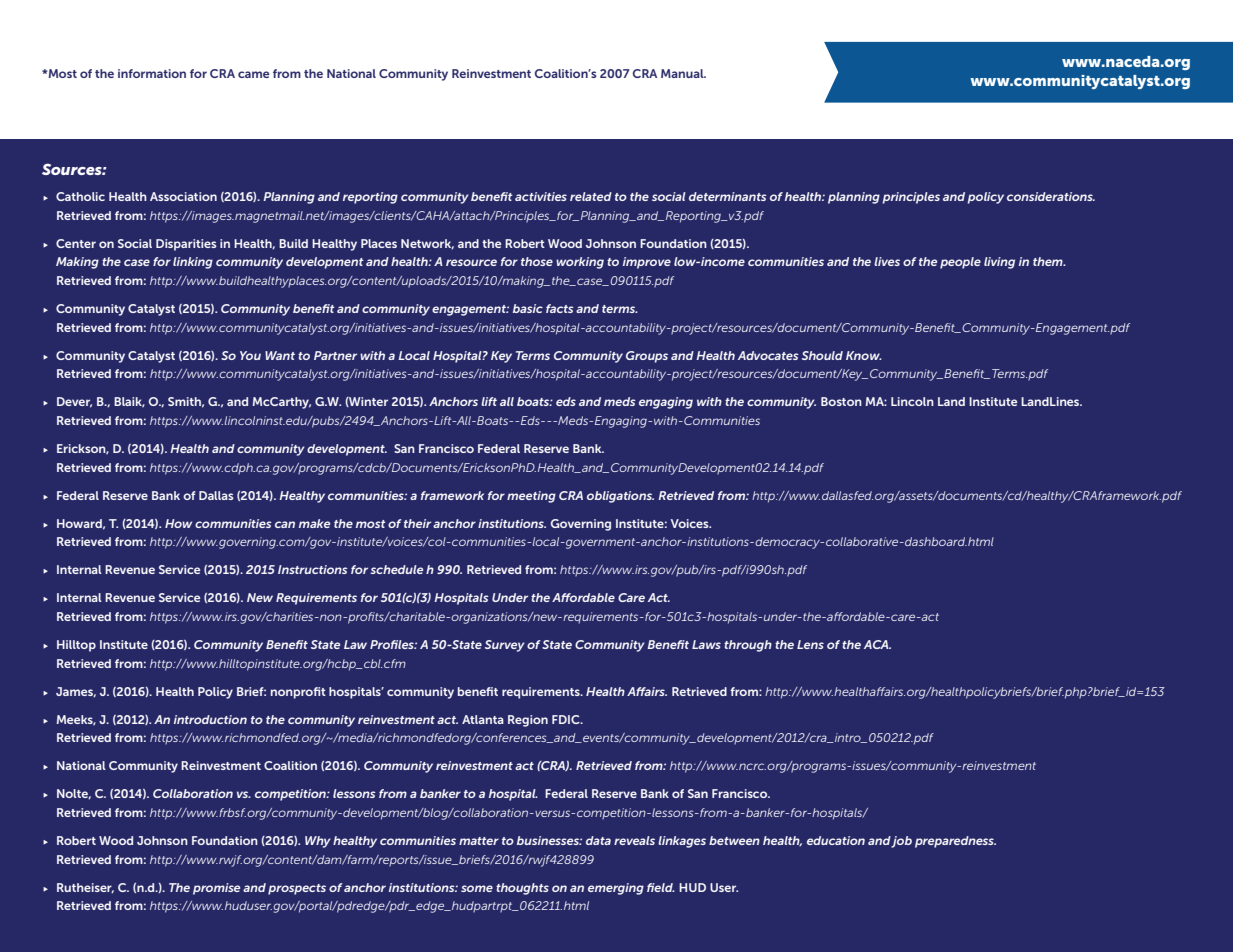 The height and width of the screenshot is (952, 1233). I want to click on people, so click(960, 263).
